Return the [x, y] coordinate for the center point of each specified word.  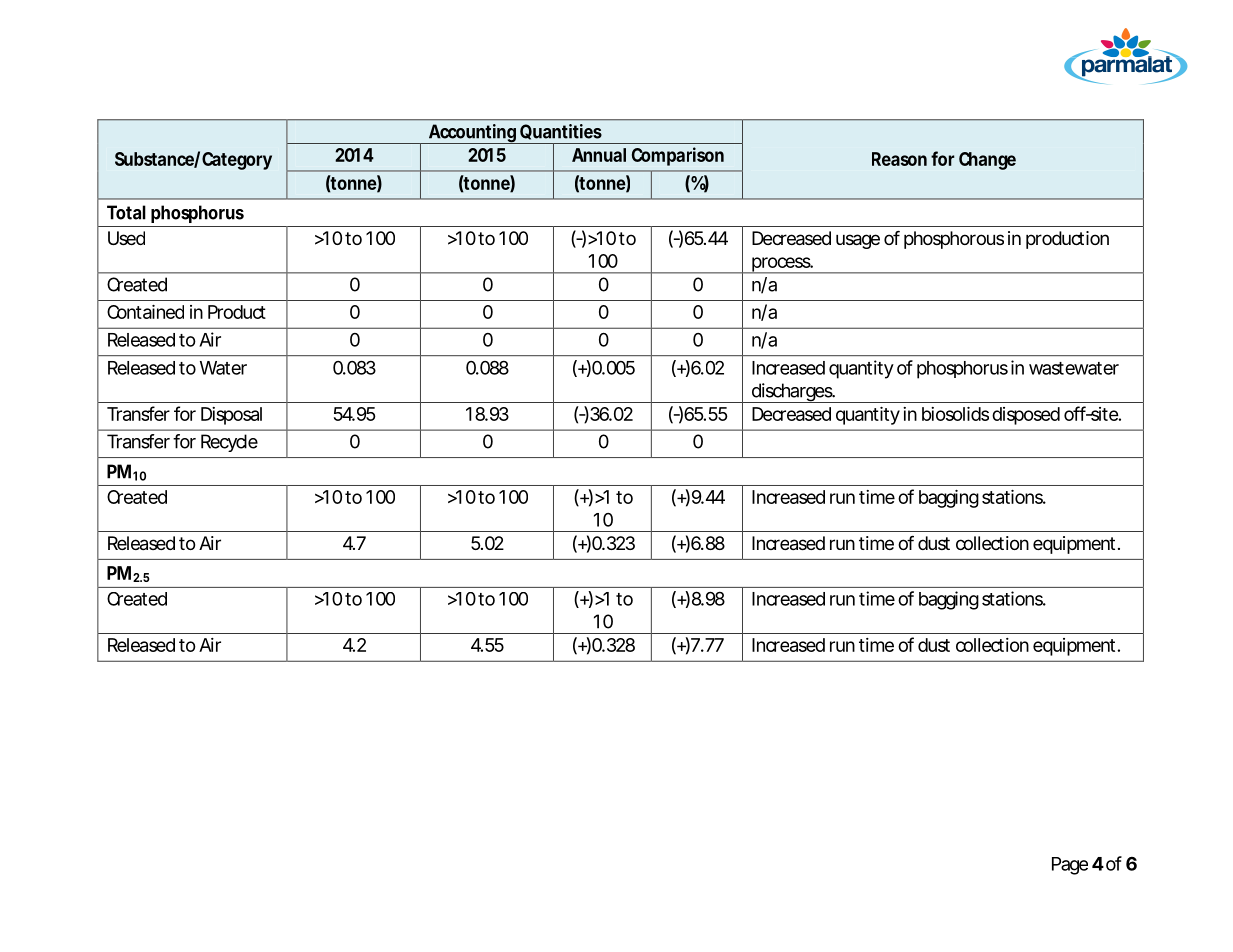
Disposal [231, 416]
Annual [599, 155]
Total [126, 212]
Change [987, 161]
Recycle [229, 443]
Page [1070, 866]
